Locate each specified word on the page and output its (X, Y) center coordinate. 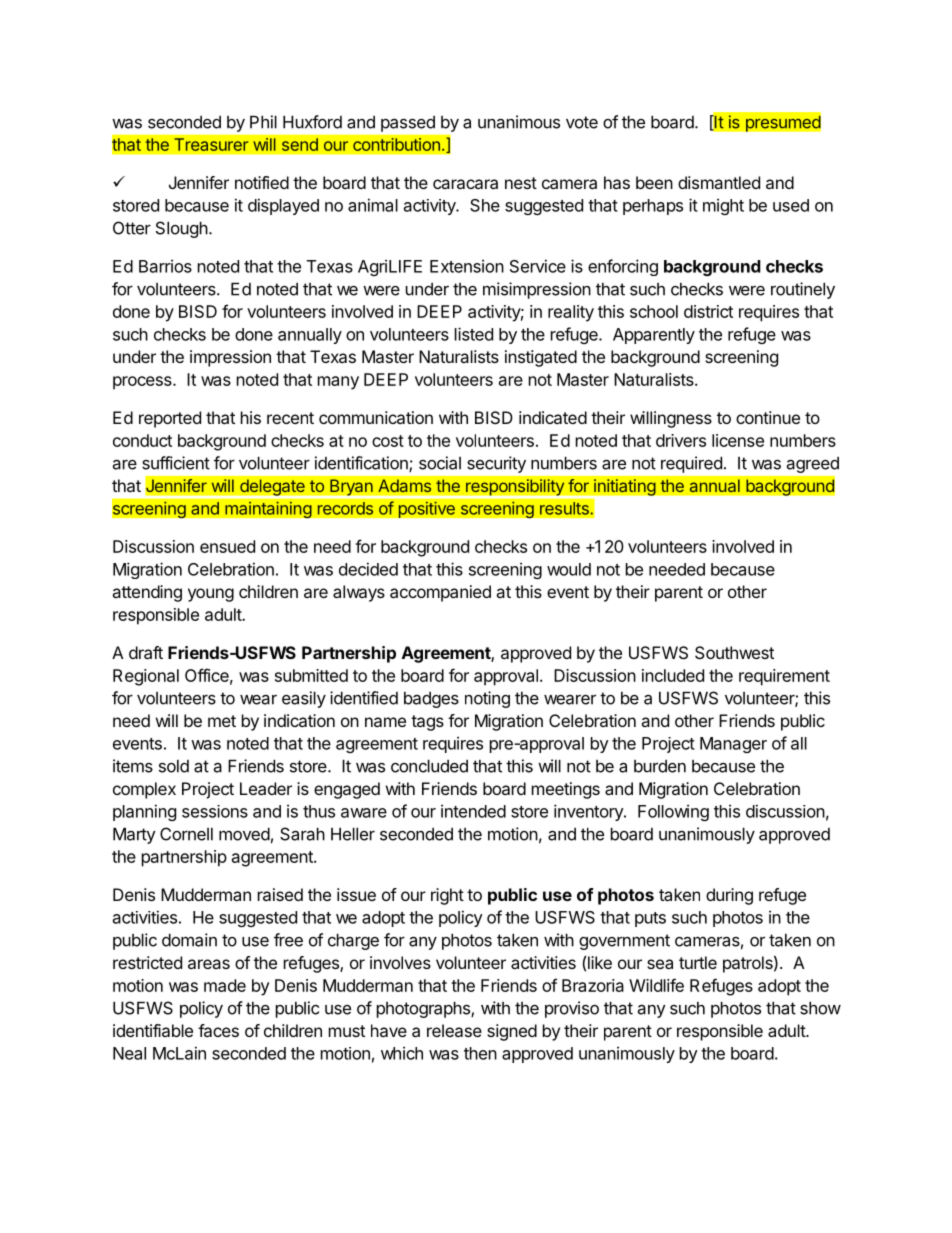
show (820, 1008)
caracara (465, 184)
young (211, 595)
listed (474, 334)
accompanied (440, 593)
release (454, 1030)
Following (673, 812)
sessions (215, 811)
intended (473, 811)
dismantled (719, 182)
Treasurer (211, 144)
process (143, 383)
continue (768, 417)
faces (218, 1030)
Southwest (734, 652)
